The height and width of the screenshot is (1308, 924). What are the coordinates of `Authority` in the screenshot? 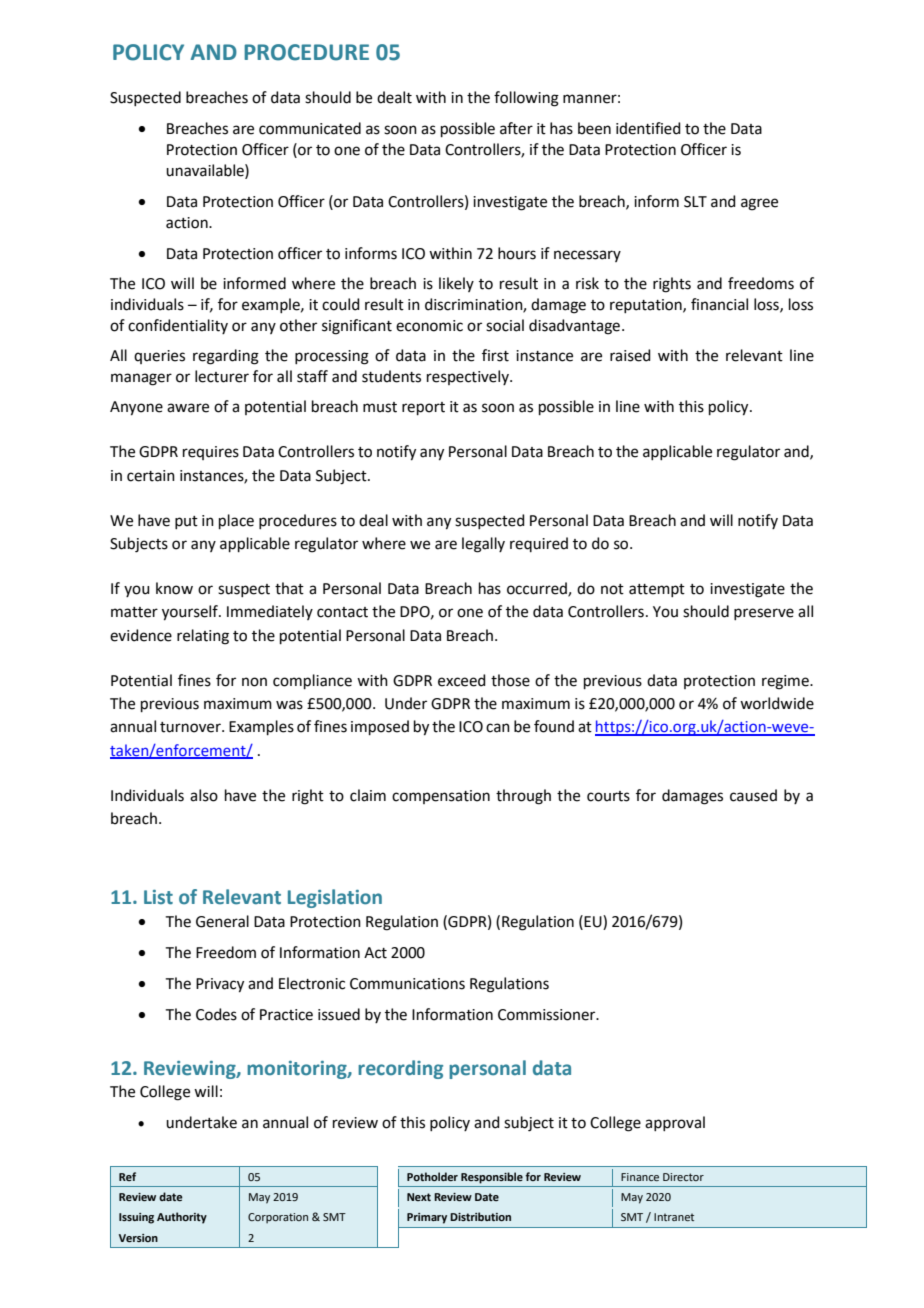 It's located at (182, 1218).
